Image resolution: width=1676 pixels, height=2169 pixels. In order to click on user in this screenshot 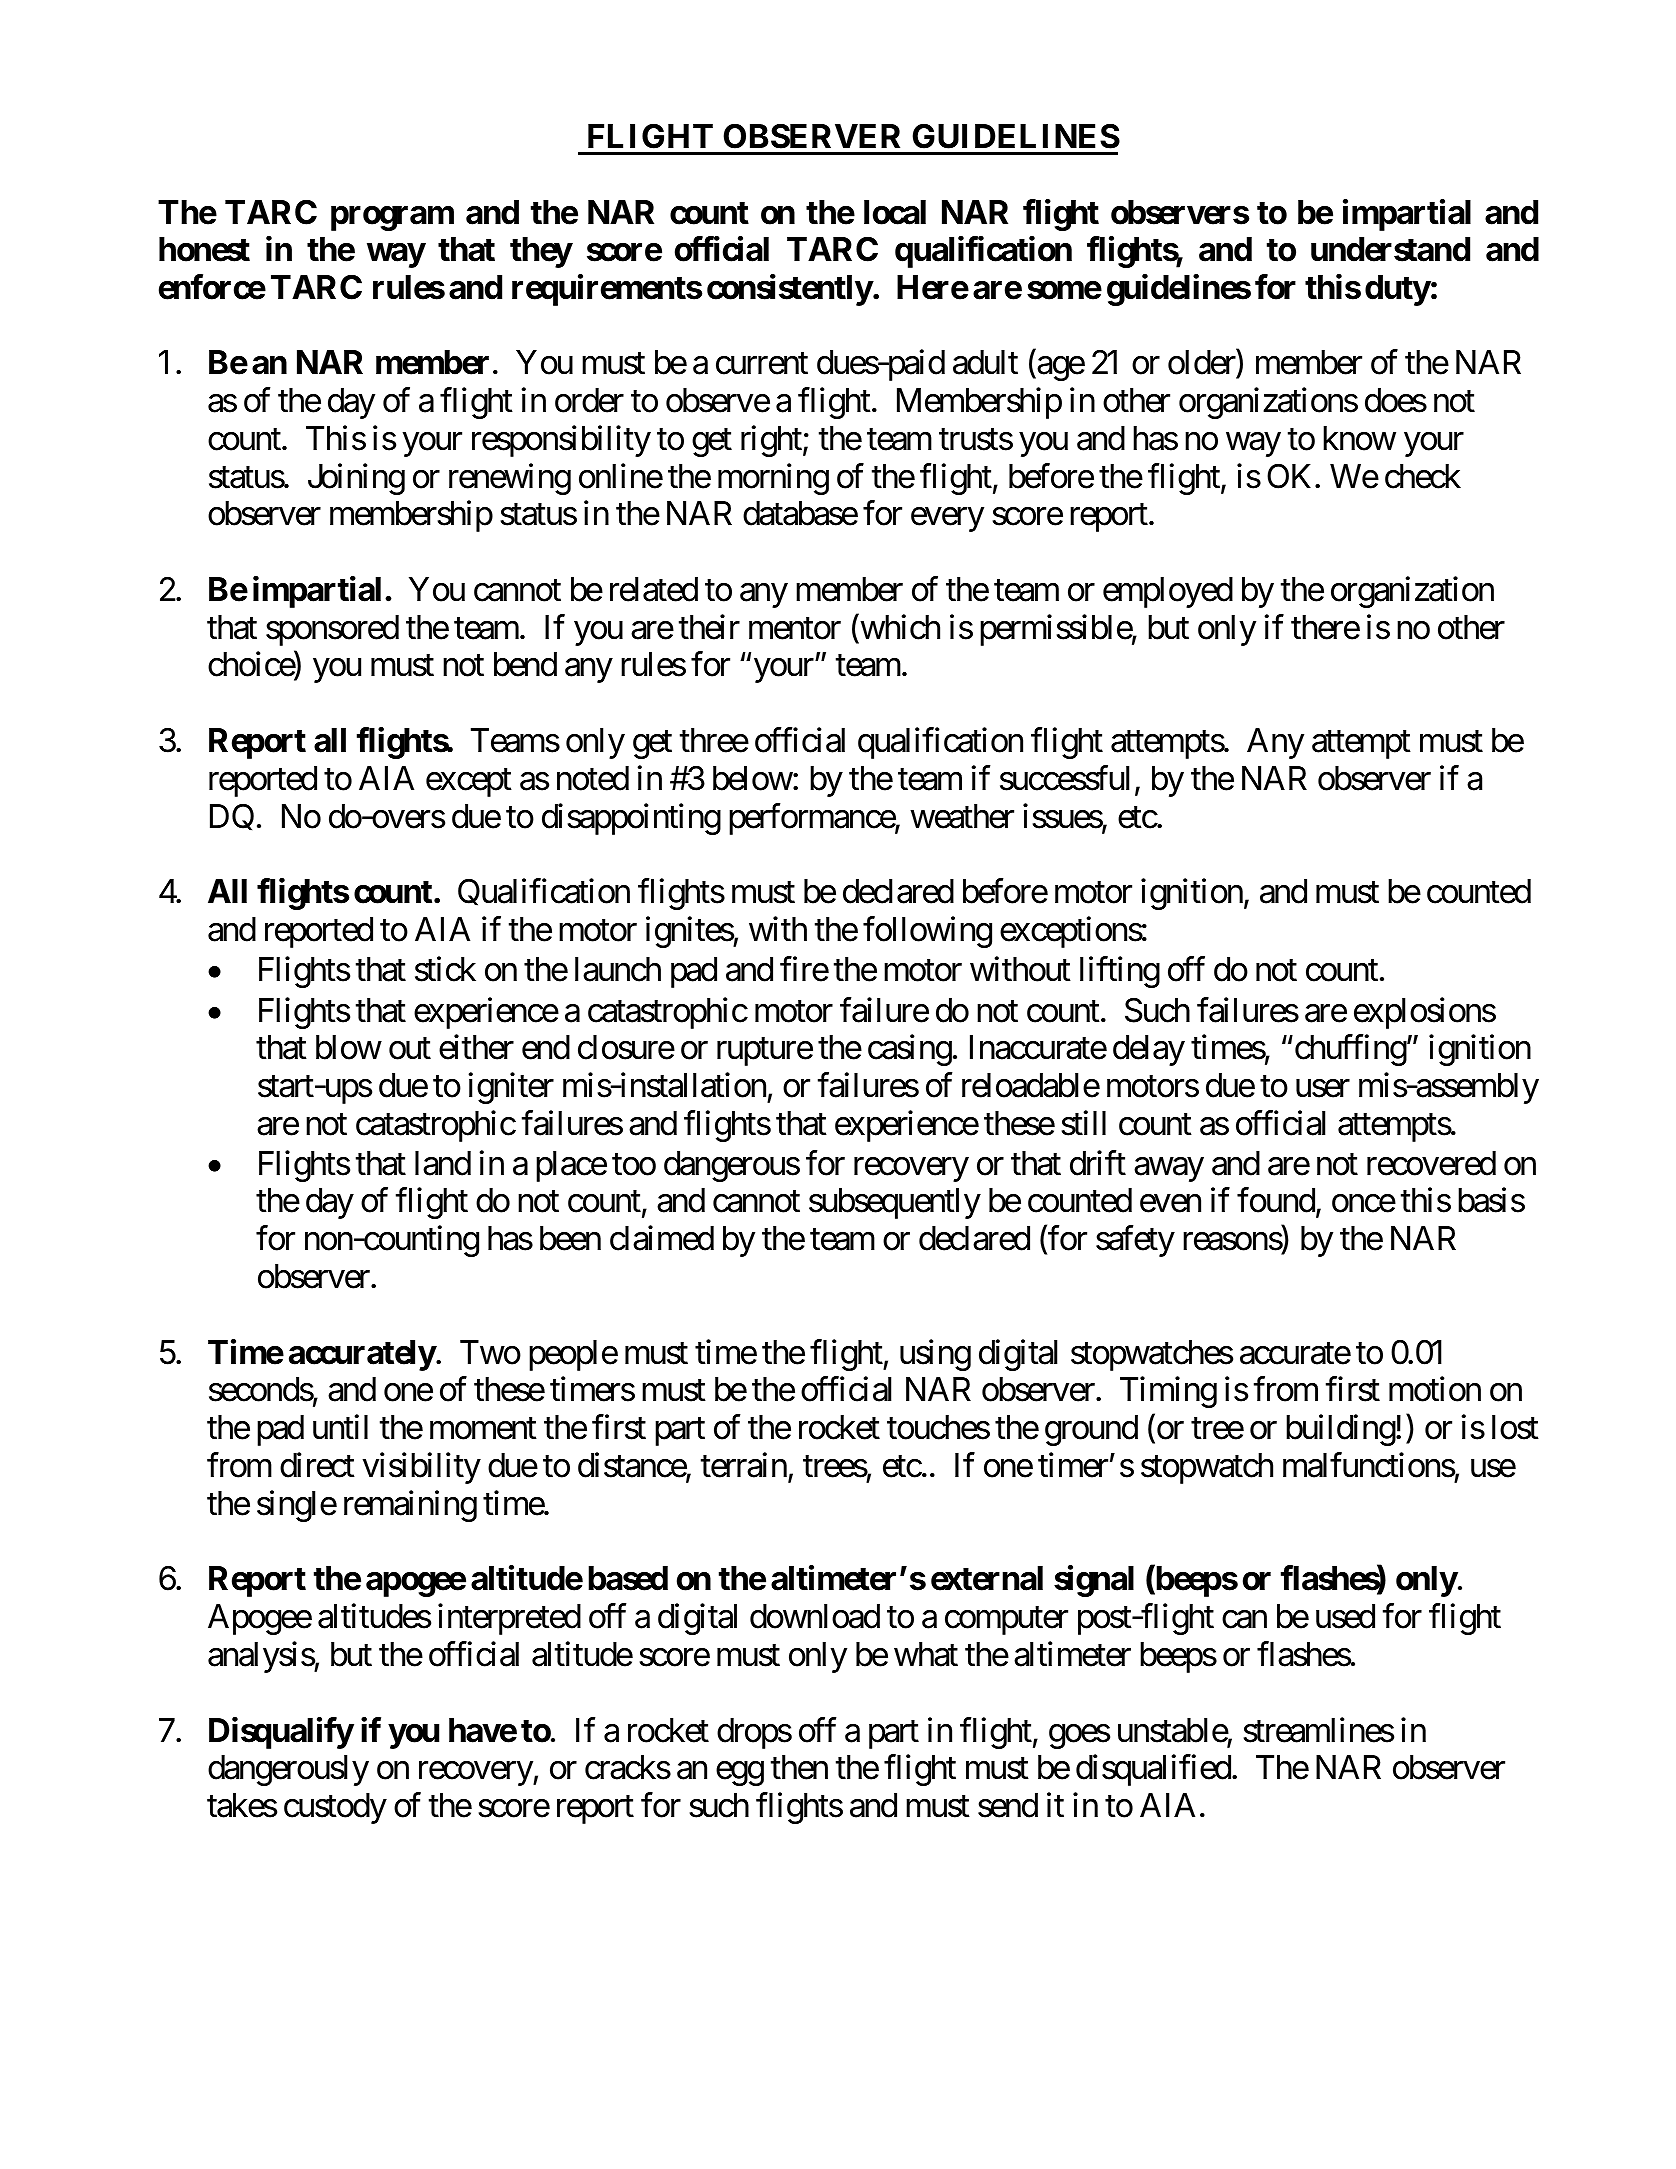, I will do `click(1323, 1089)`.
